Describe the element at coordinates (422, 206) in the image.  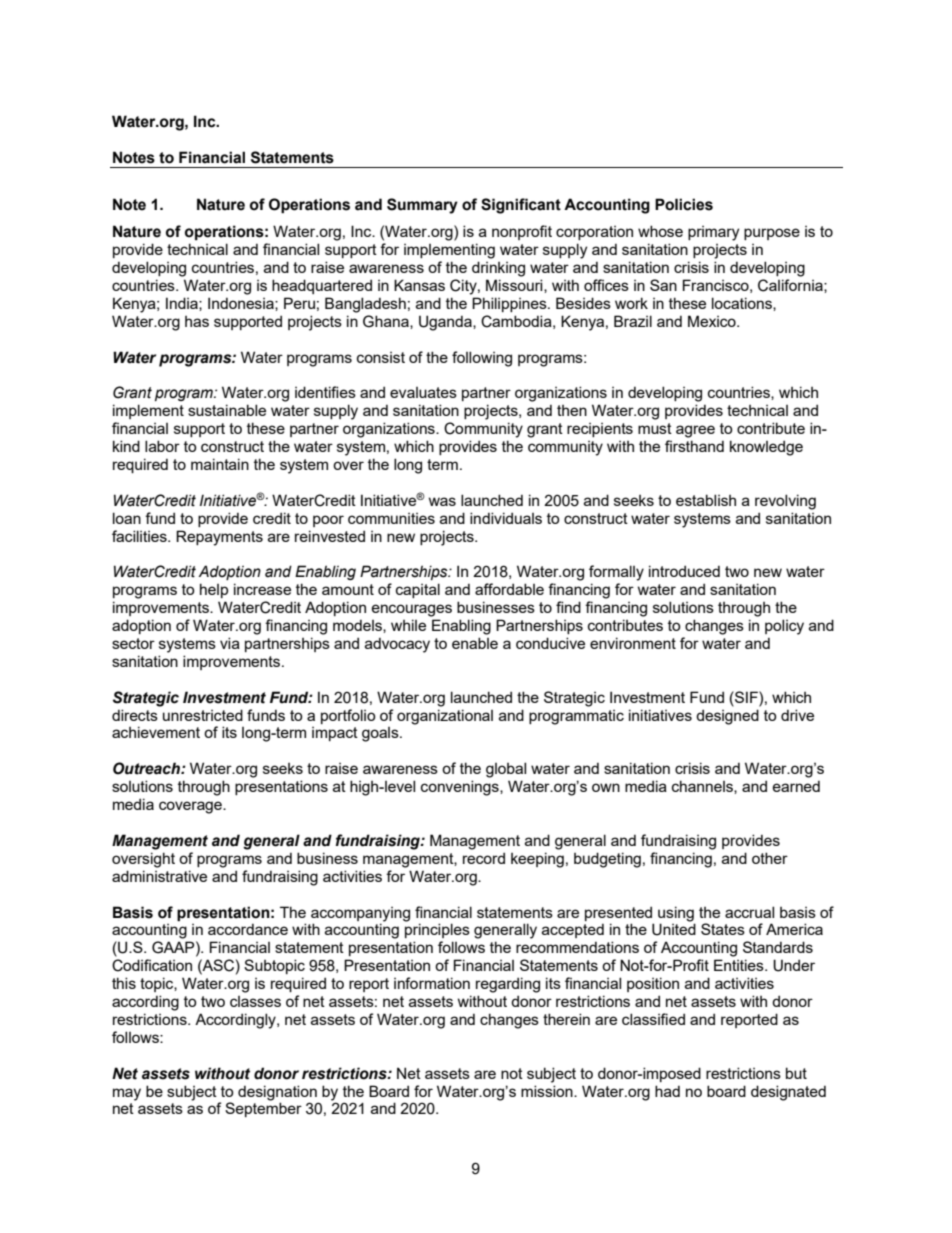
I see `Summary` at that location.
